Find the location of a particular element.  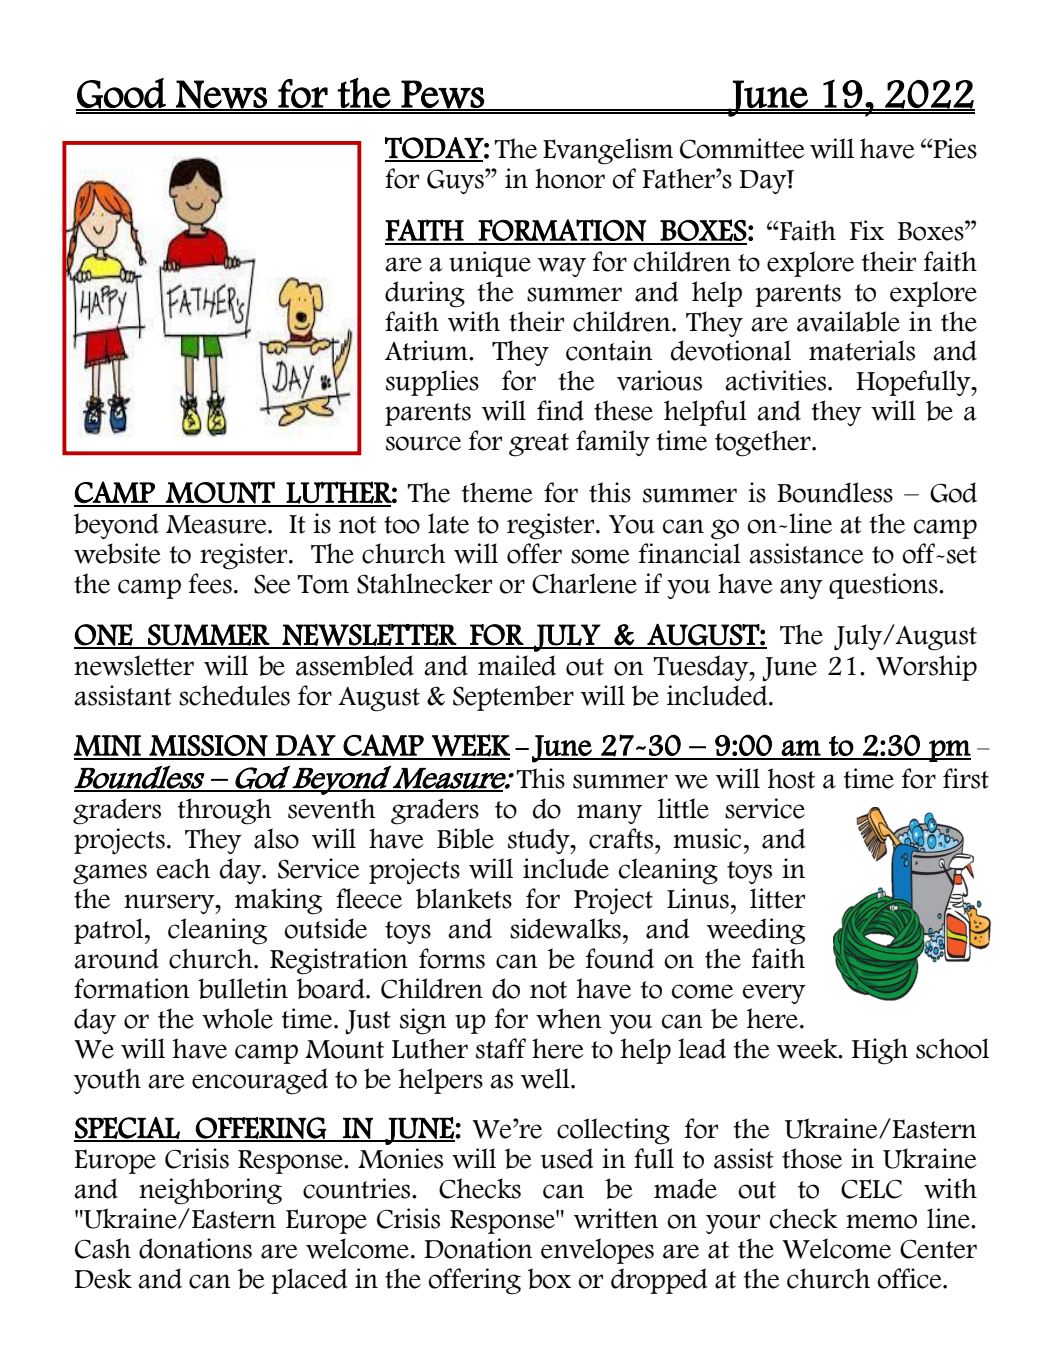

September is located at coordinates (513, 698).
